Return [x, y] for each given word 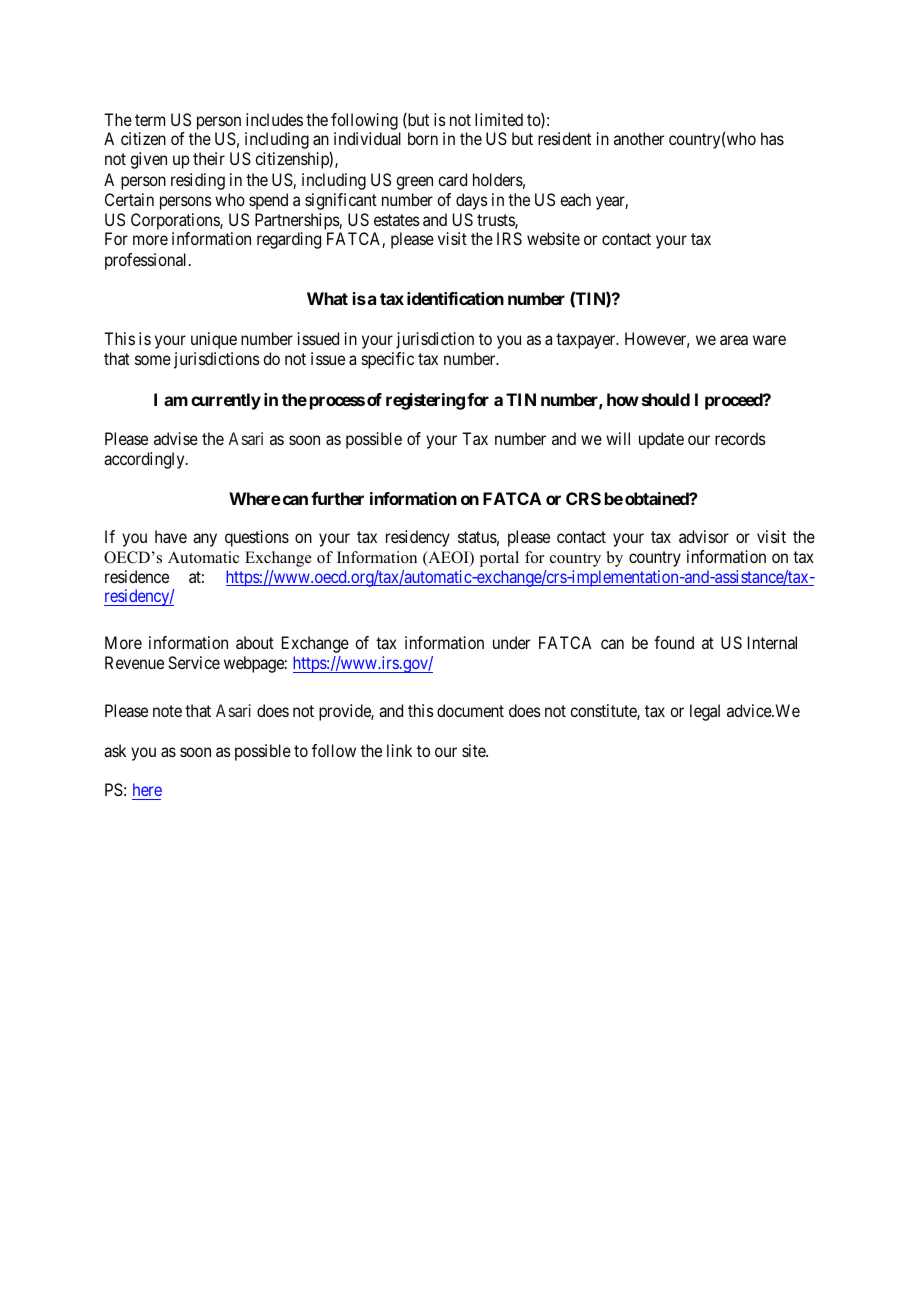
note [167, 711]
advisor [704, 536]
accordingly [145, 460]
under [511, 642]
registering [425, 401]
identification [455, 298]
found [674, 642]
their [209, 158]
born [423, 138]
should [666, 399]
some [153, 360]
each [575, 199]
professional [147, 261]
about [255, 642]
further [337, 498]
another [639, 138]
